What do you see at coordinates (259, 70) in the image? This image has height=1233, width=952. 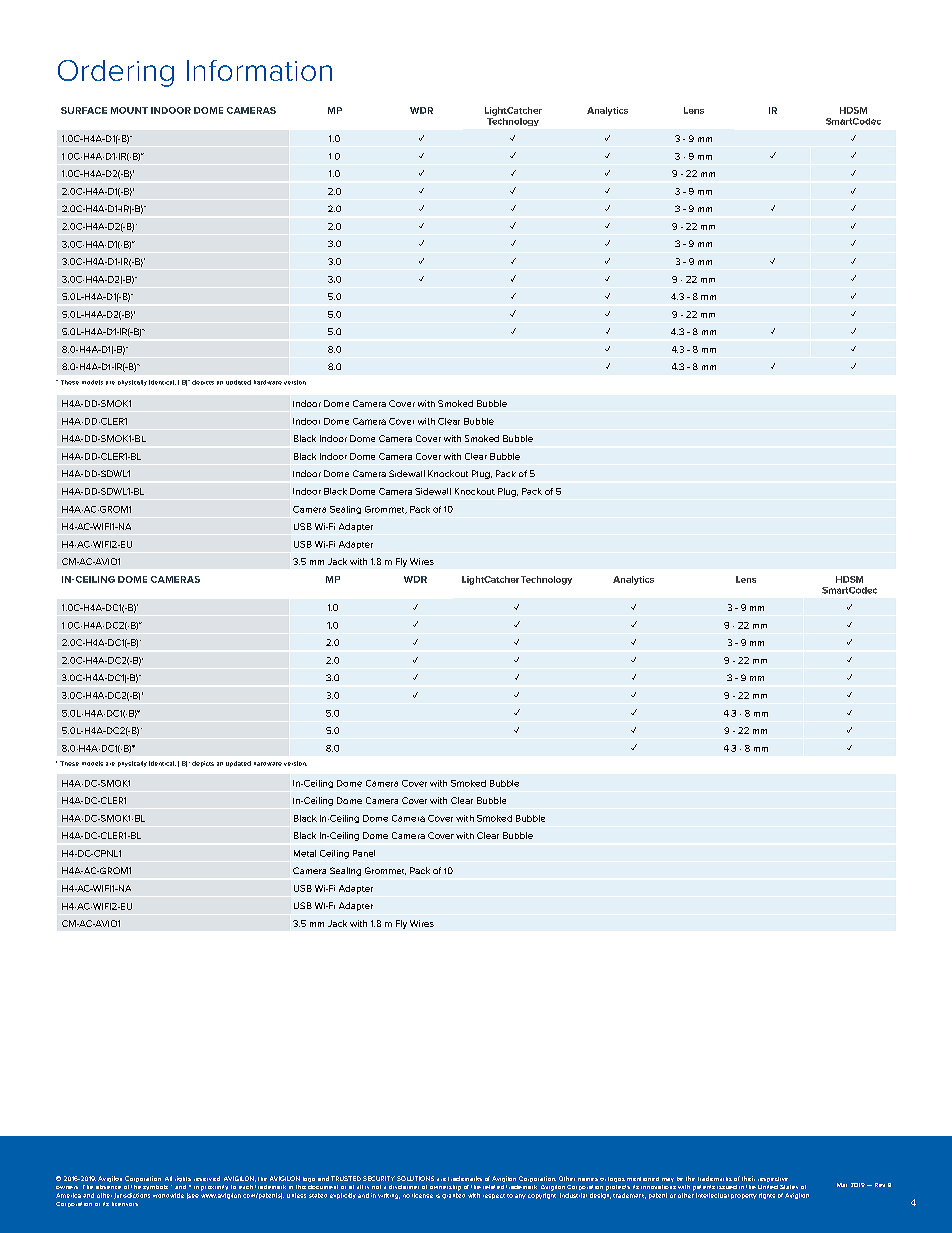 I see `Information` at bounding box center [259, 70].
